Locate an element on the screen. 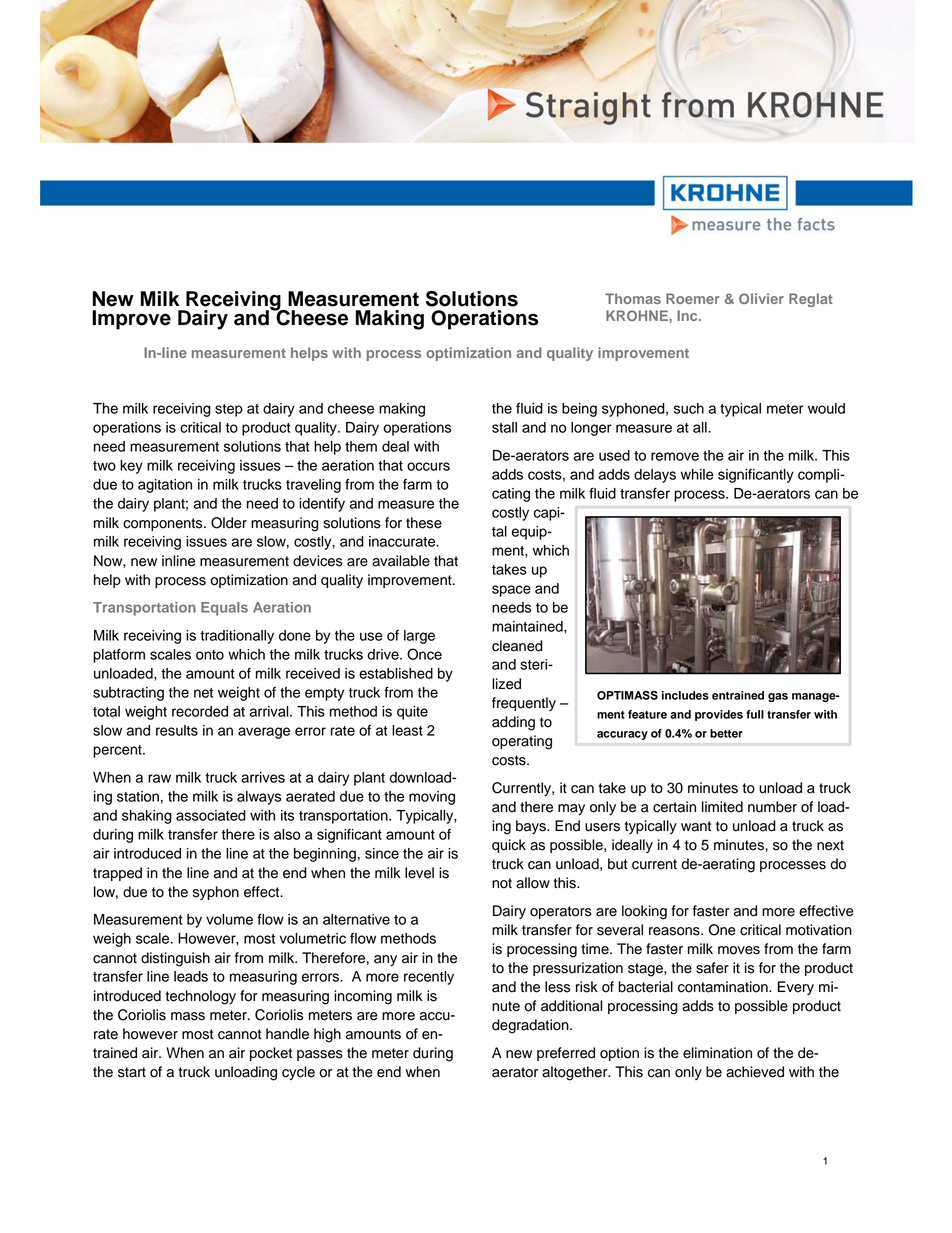  start is located at coordinates (132, 1072).
